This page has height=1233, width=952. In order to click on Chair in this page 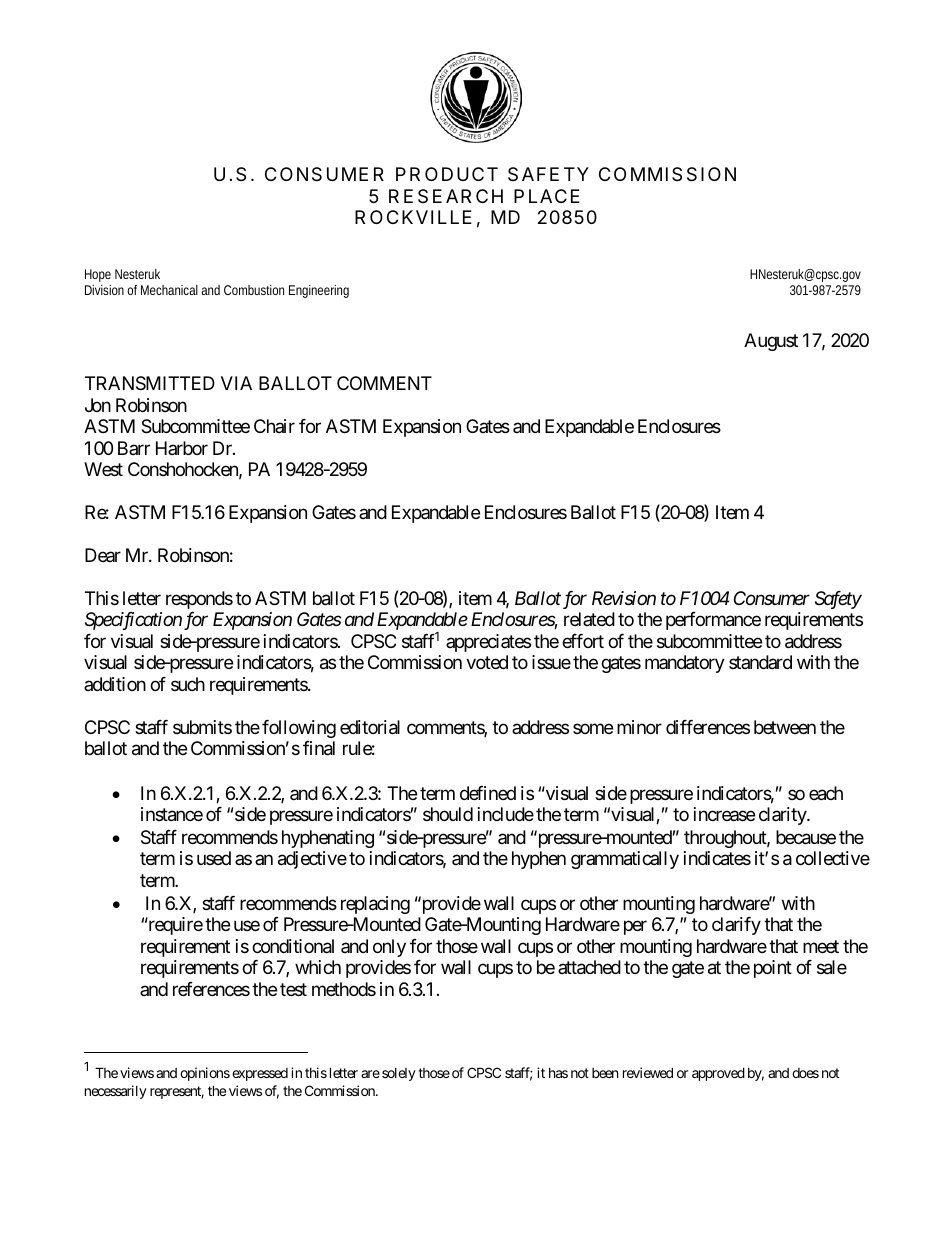, I will do `click(274, 426)`.
